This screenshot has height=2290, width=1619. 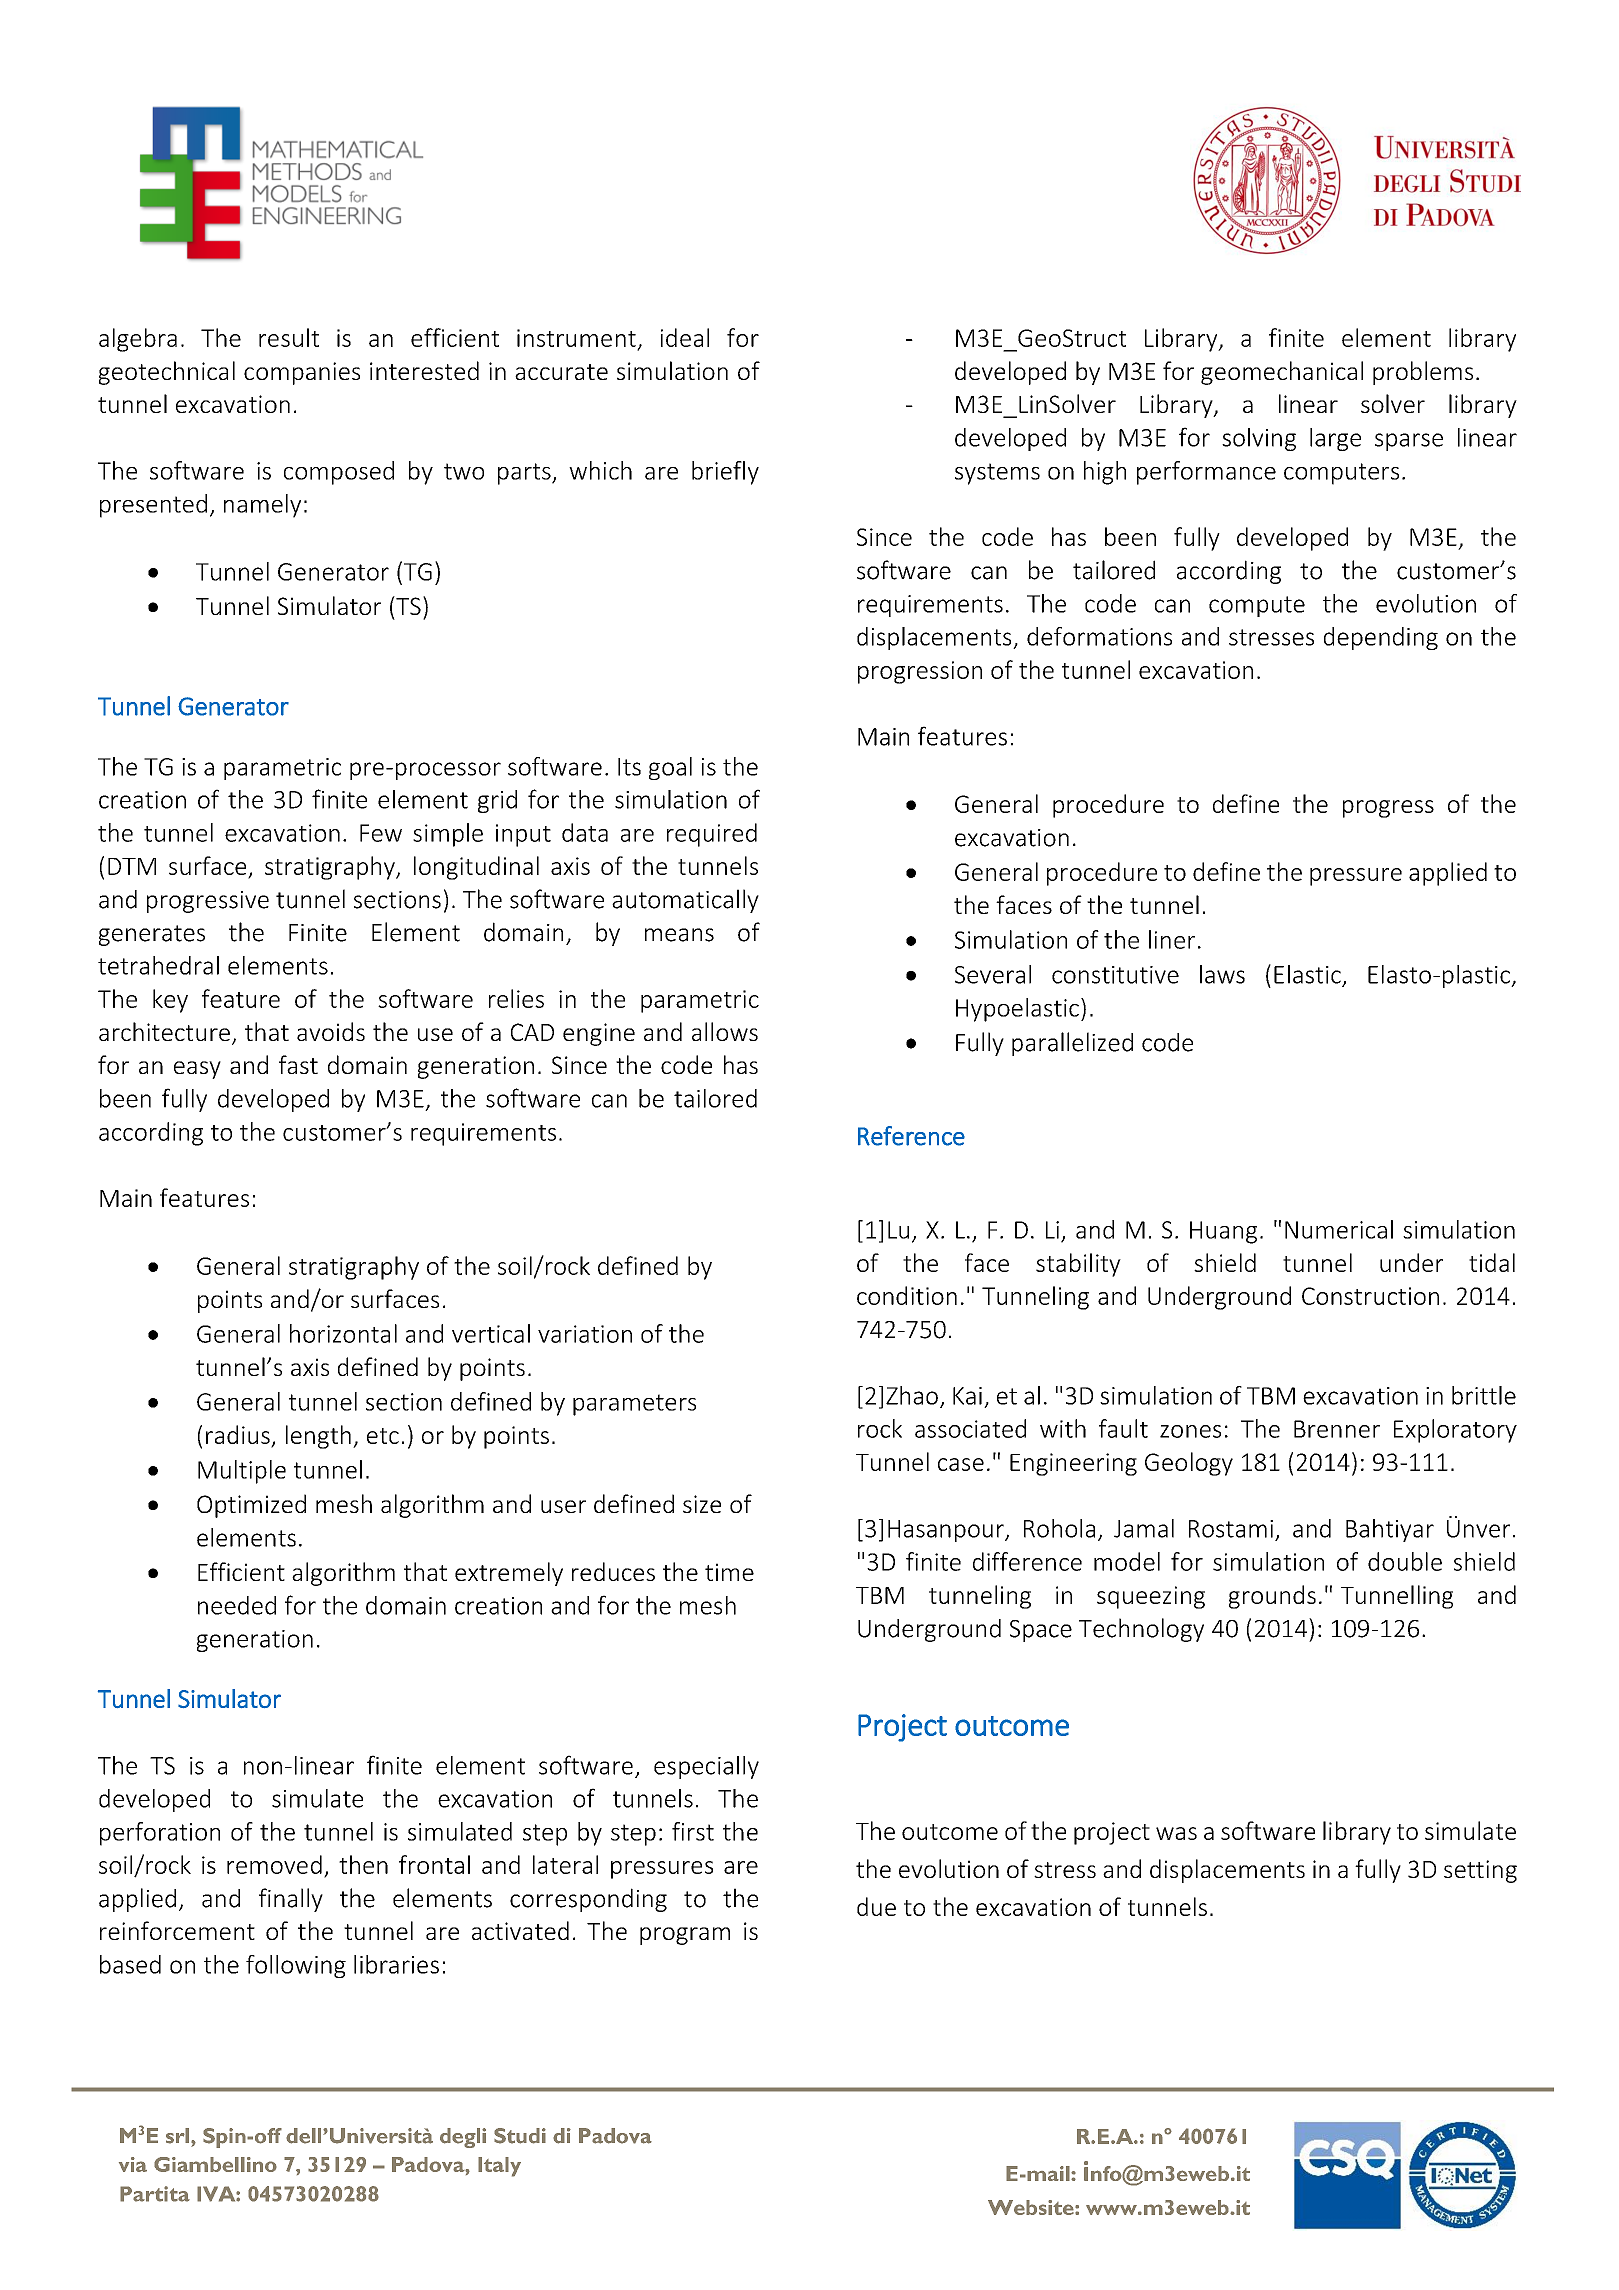 I want to click on Numerical, so click(x=1339, y=1229).
